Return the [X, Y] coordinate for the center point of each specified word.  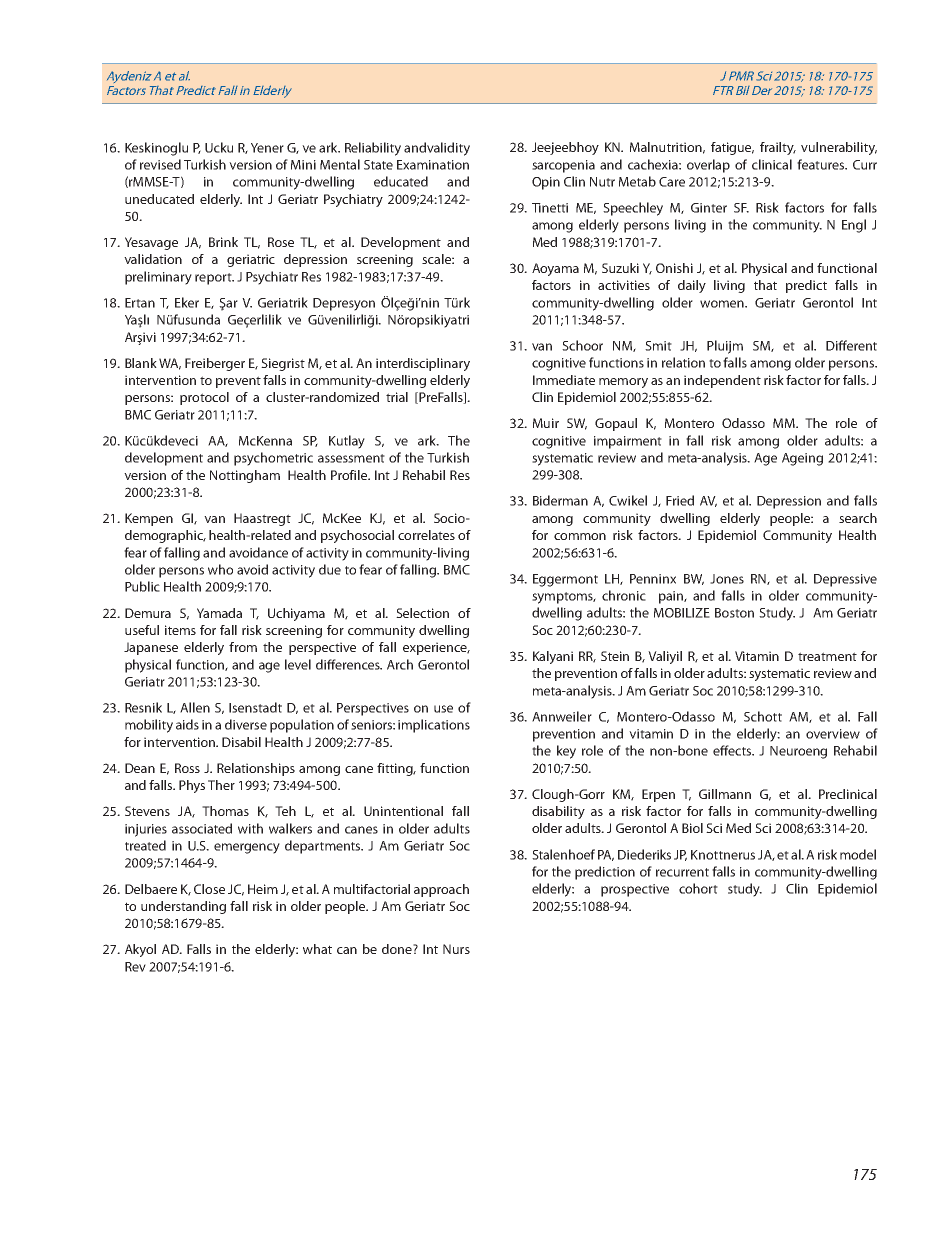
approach [441, 890]
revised [160, 164]
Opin [546, 183]
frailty [778, 148]
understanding [183, 907]
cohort [698, 888]
